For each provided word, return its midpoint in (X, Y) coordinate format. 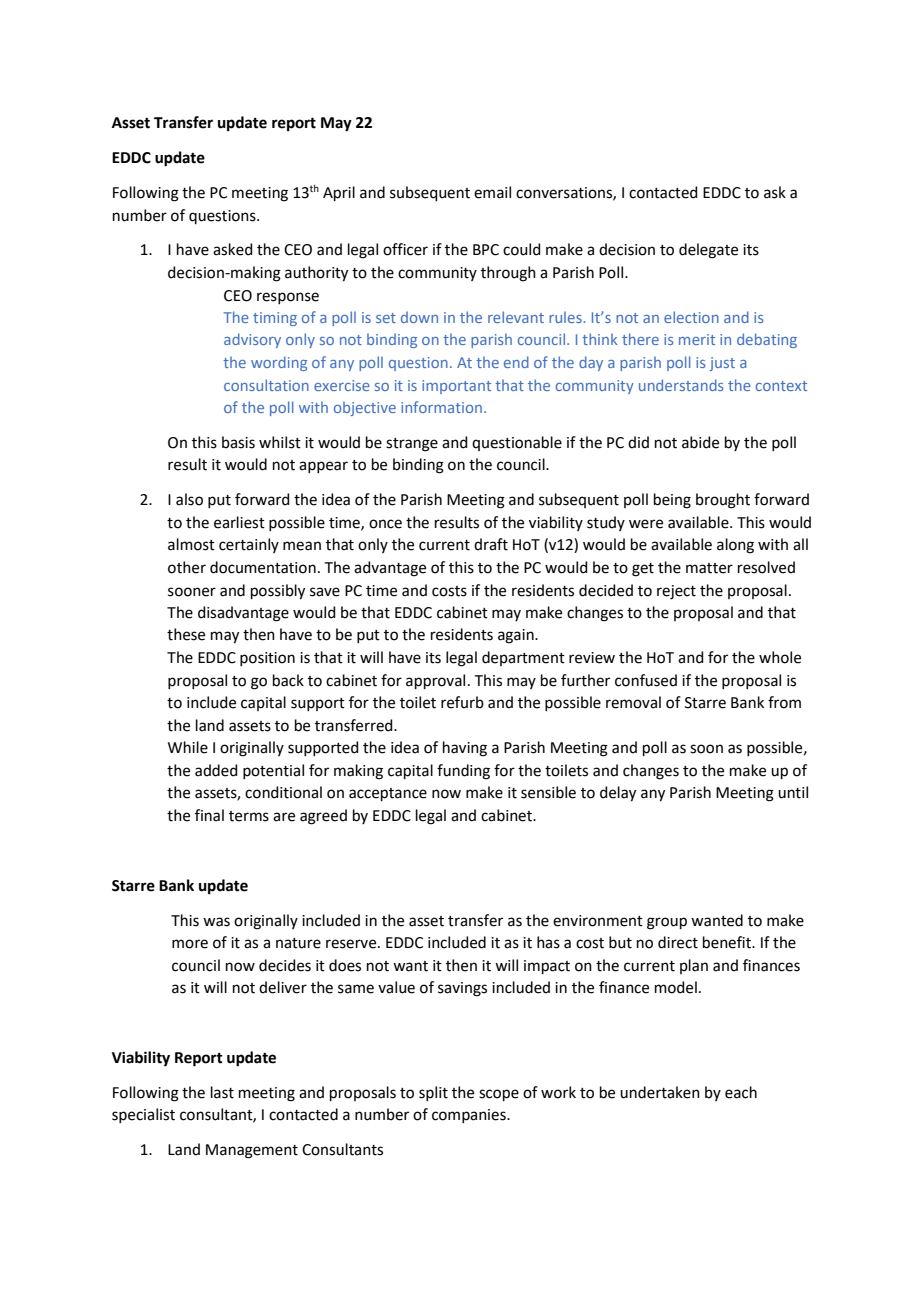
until (793, 792)
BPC (486, 250)
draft (491, 544)
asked (233, 249)
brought (723, 501)
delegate (708, 251)
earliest (239, 522)
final (209, 815)
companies (470, 1116)
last (222, 1092)
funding (463, 772)
